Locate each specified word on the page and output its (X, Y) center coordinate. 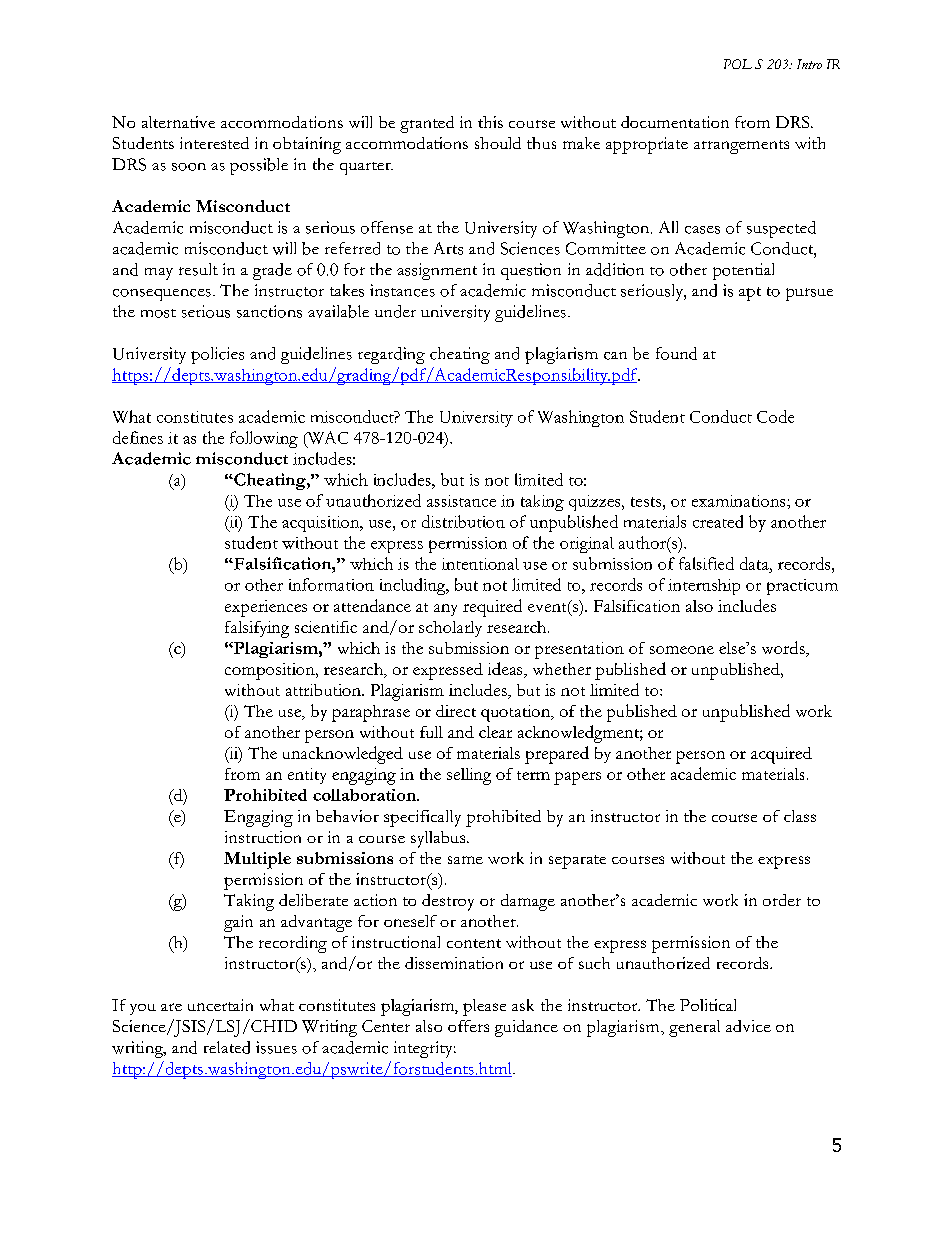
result (198, 269)
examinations (740, 501)
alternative (178, 122)
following (264, 439)
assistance (461, 501)
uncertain (220, 1005)
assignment (437, 271)
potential (743, 271)
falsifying (257, 629)
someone (682, 650)
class (800, 816)
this (490, 122)
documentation (675, 122)
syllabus (439, 839)
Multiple (257, 860)
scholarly (450, 629)
